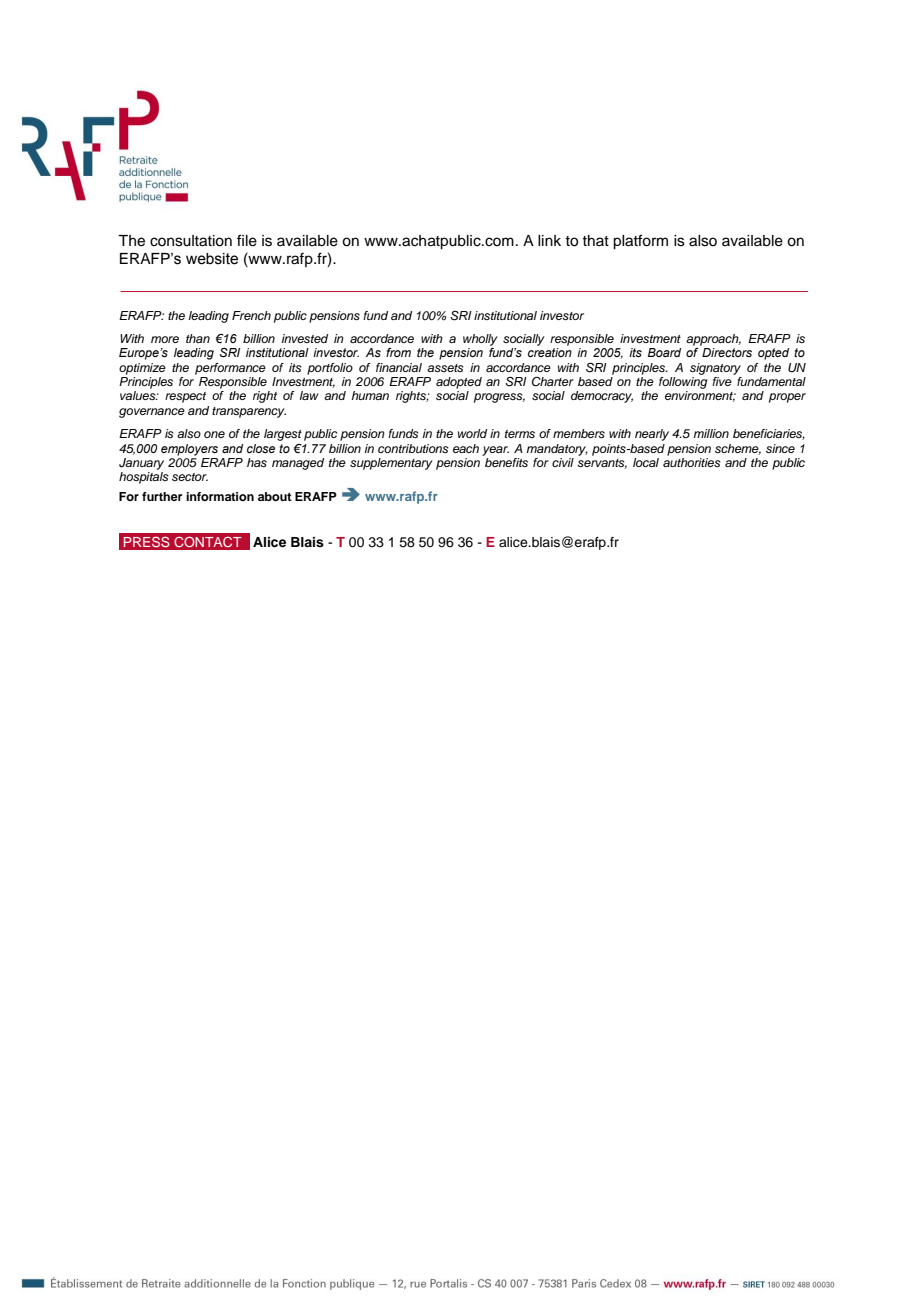 This document has width=924, height=1309. I want to click on link, so click(549, 240).
